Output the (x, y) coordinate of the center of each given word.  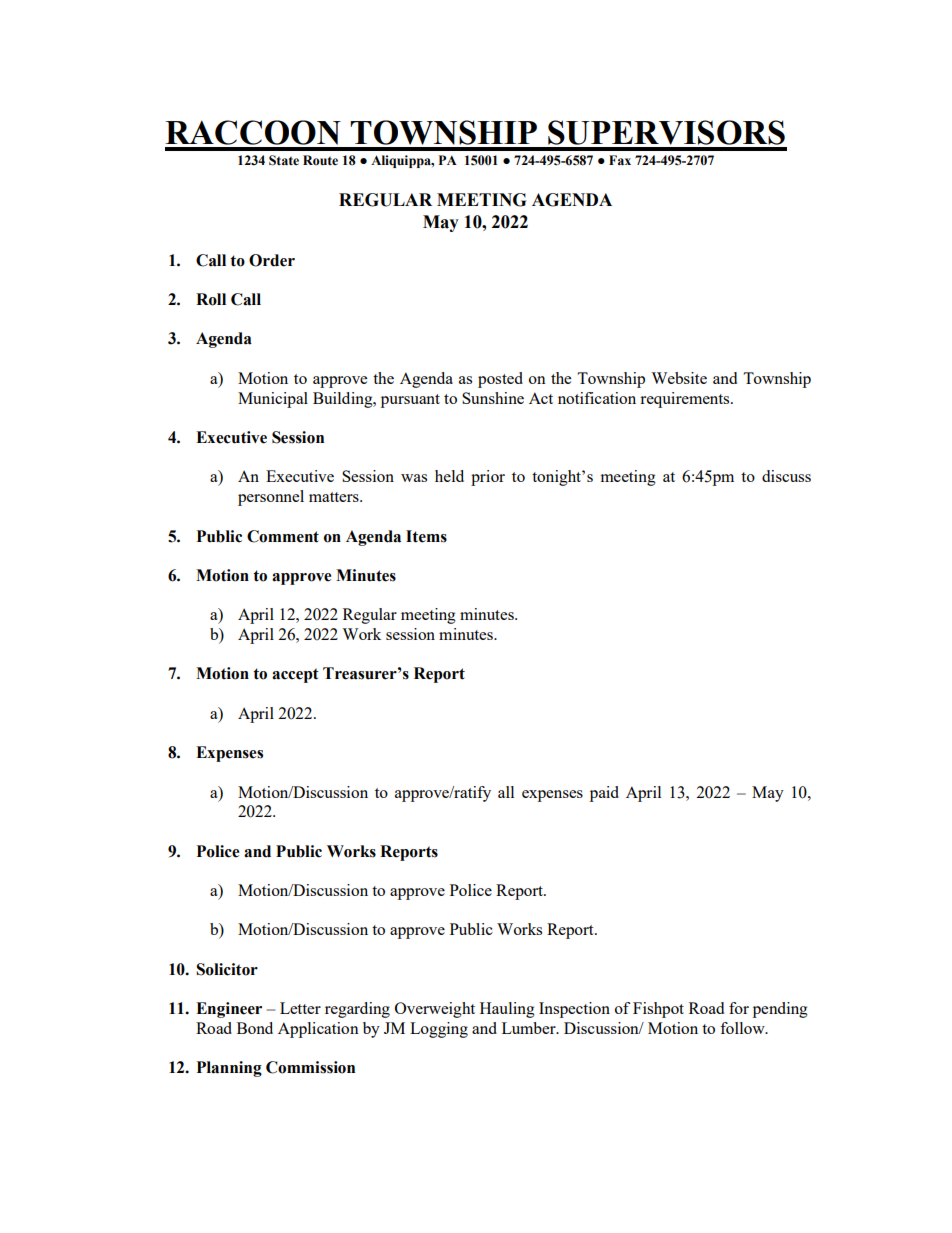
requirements (686, 400)
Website (679, 378)
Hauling (507, 1010)
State (284, 160)
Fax (620, 160)
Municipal (273, 400)
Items (426, 536)
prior (488, 478)
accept (295, 675)
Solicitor (227, 969)
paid (604, 794)
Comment (283, 536)
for (739, 1008)
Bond (255, 1028)
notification (597, 398)
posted (500, 380)
